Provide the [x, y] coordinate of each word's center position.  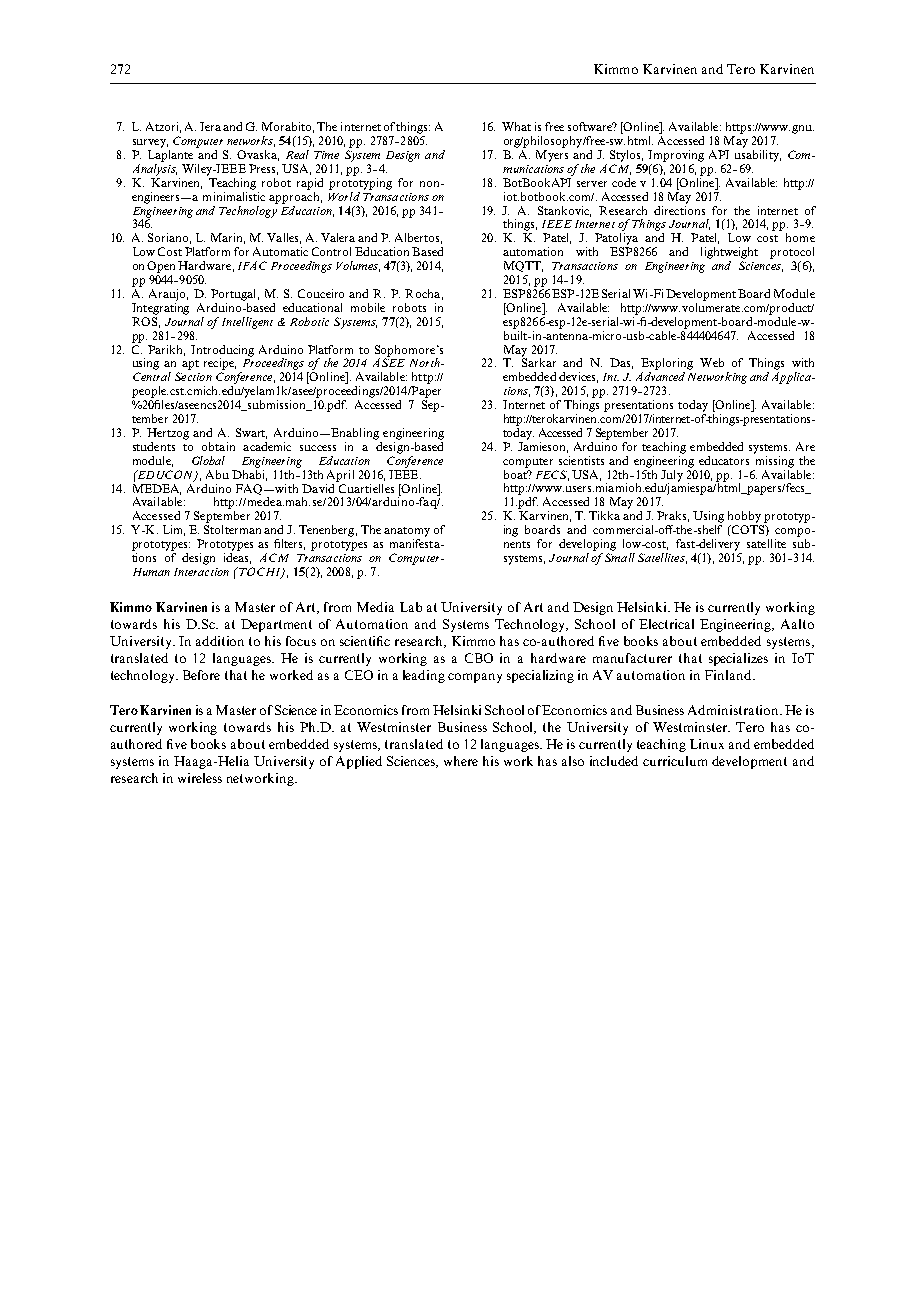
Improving [676, 156]
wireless [200, 778]
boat [516, 473]
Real [297, 154]
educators [724, 460]
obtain [218, 446]
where [461, 761]
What [516, 126]
